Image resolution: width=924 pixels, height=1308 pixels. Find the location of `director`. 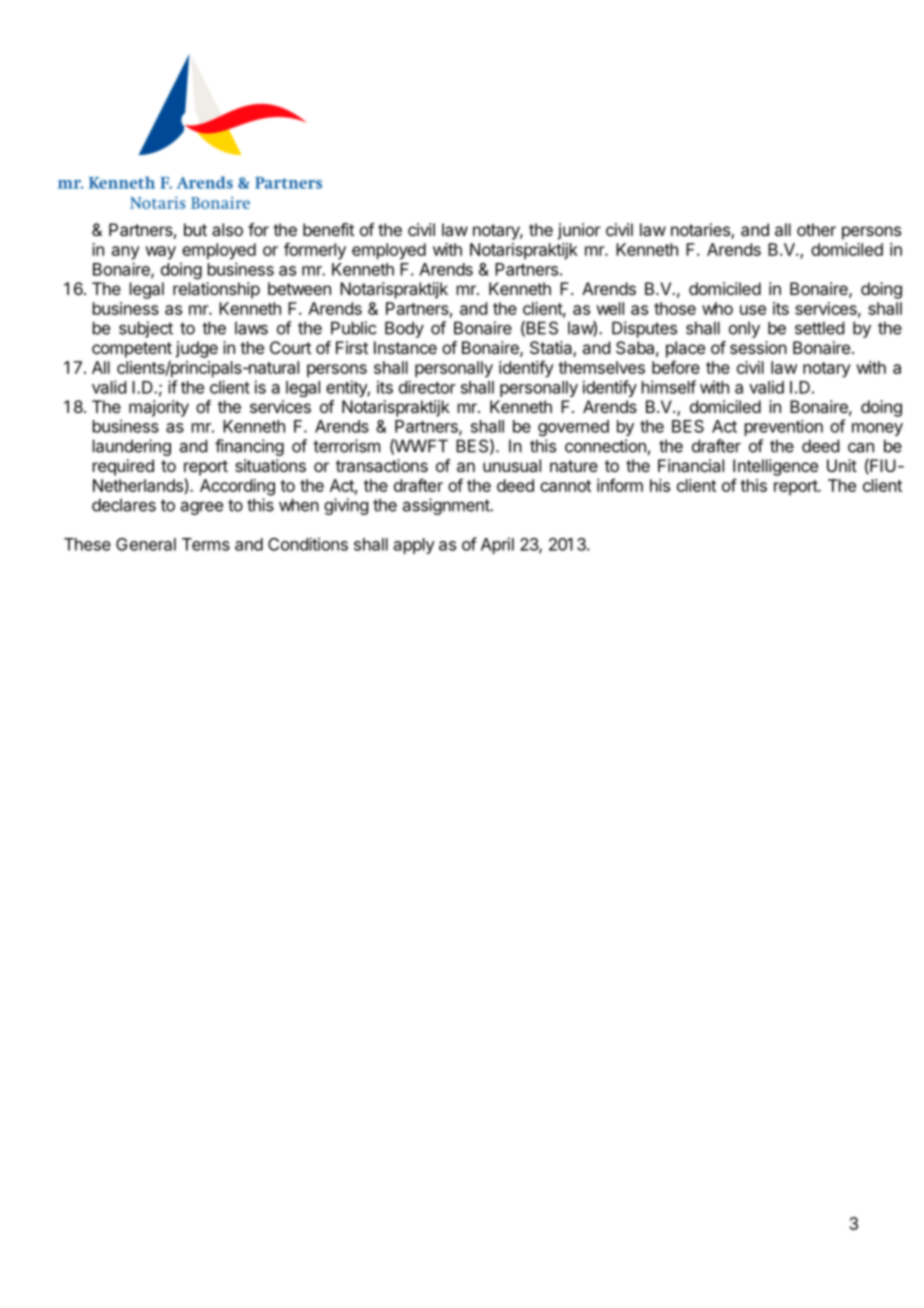

director is located at coordinates (427, 387).
